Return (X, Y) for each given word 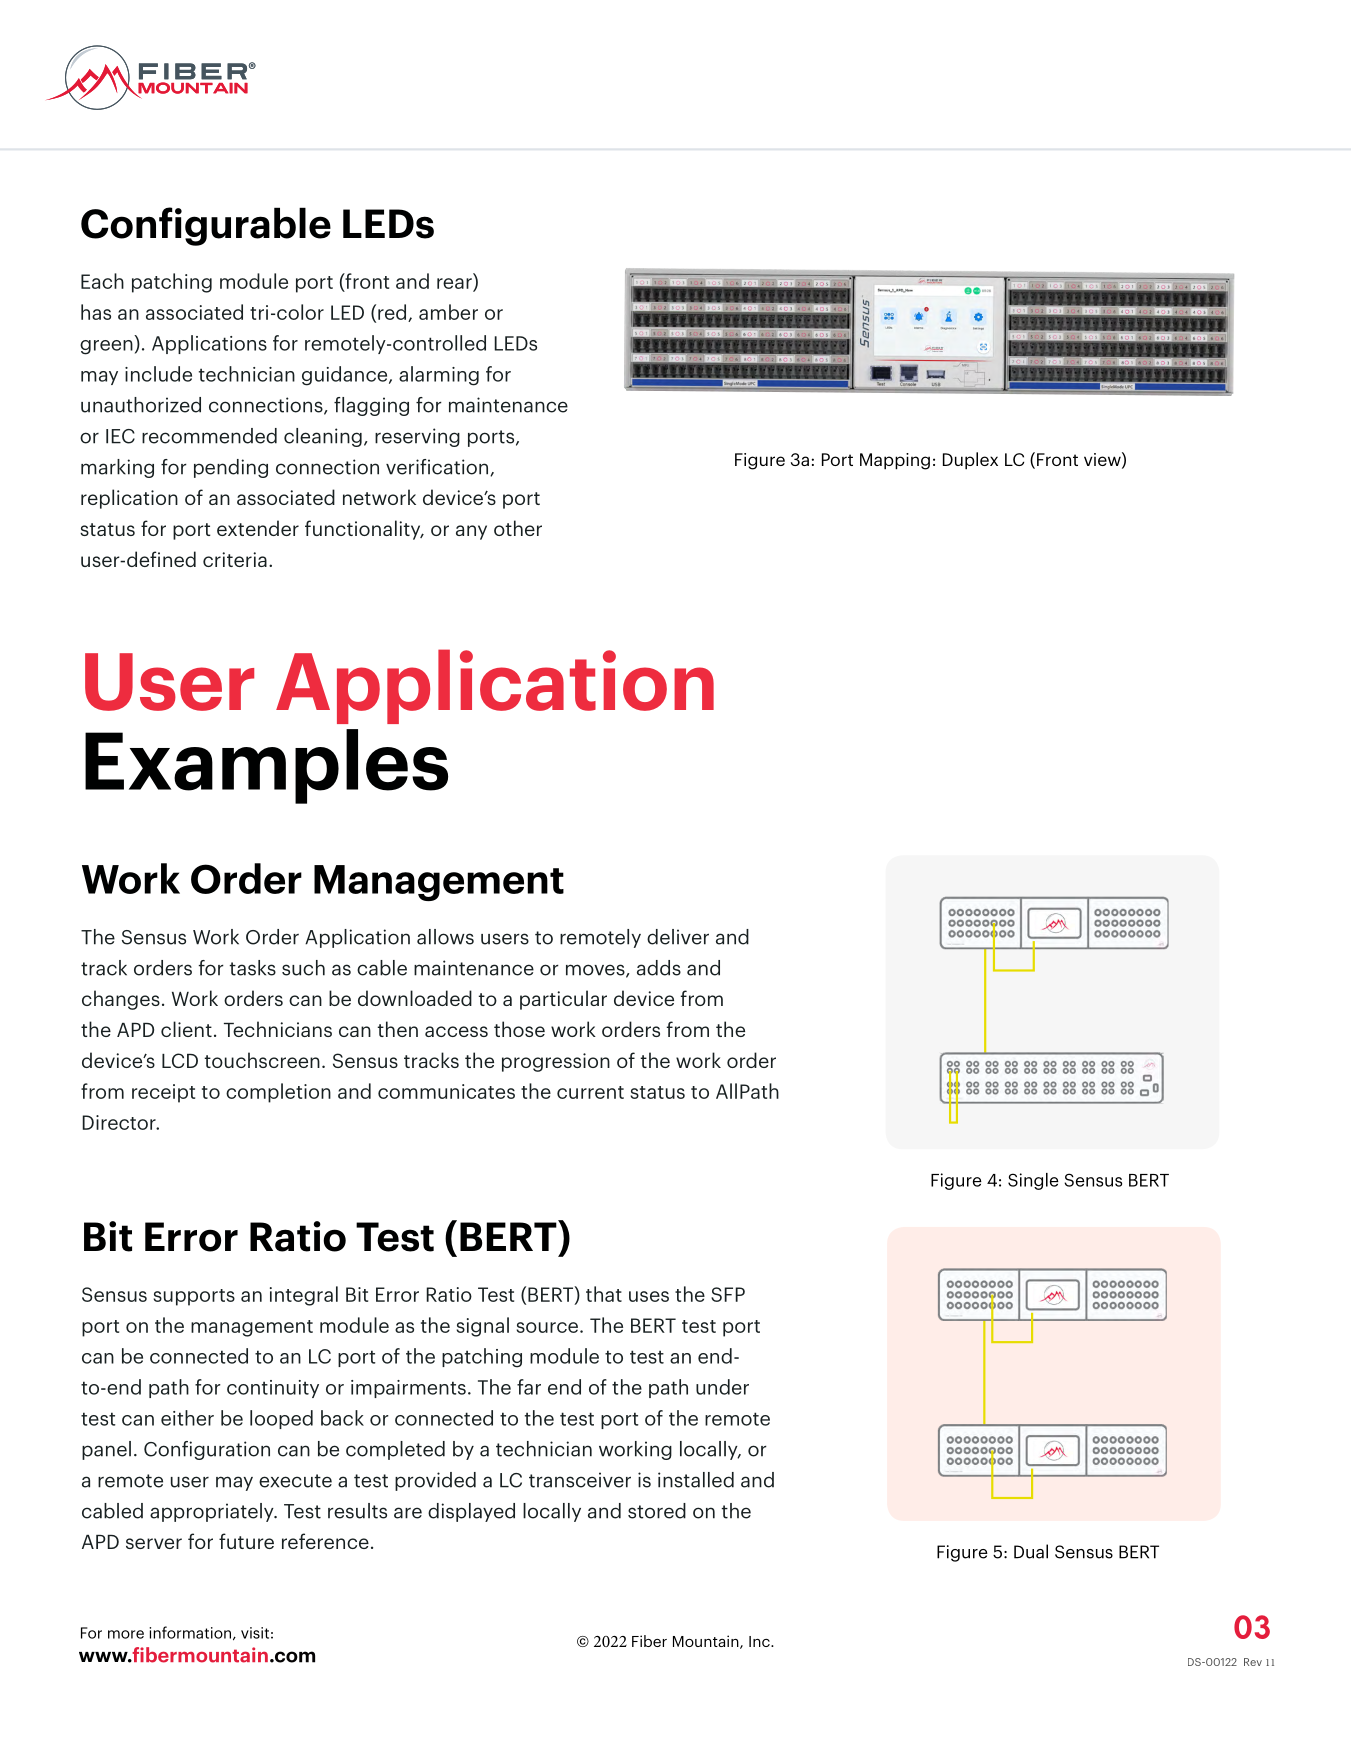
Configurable (206, 226)
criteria (235, 559)
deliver (678, 937)
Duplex (970, 461)
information (190, 1632)
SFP (728, 1294)
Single (1033, 1181)
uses (649, 1296)
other (518, 528)
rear (455, 284)
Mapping (895, 461)
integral (304, 1296)
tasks (252, 968)
